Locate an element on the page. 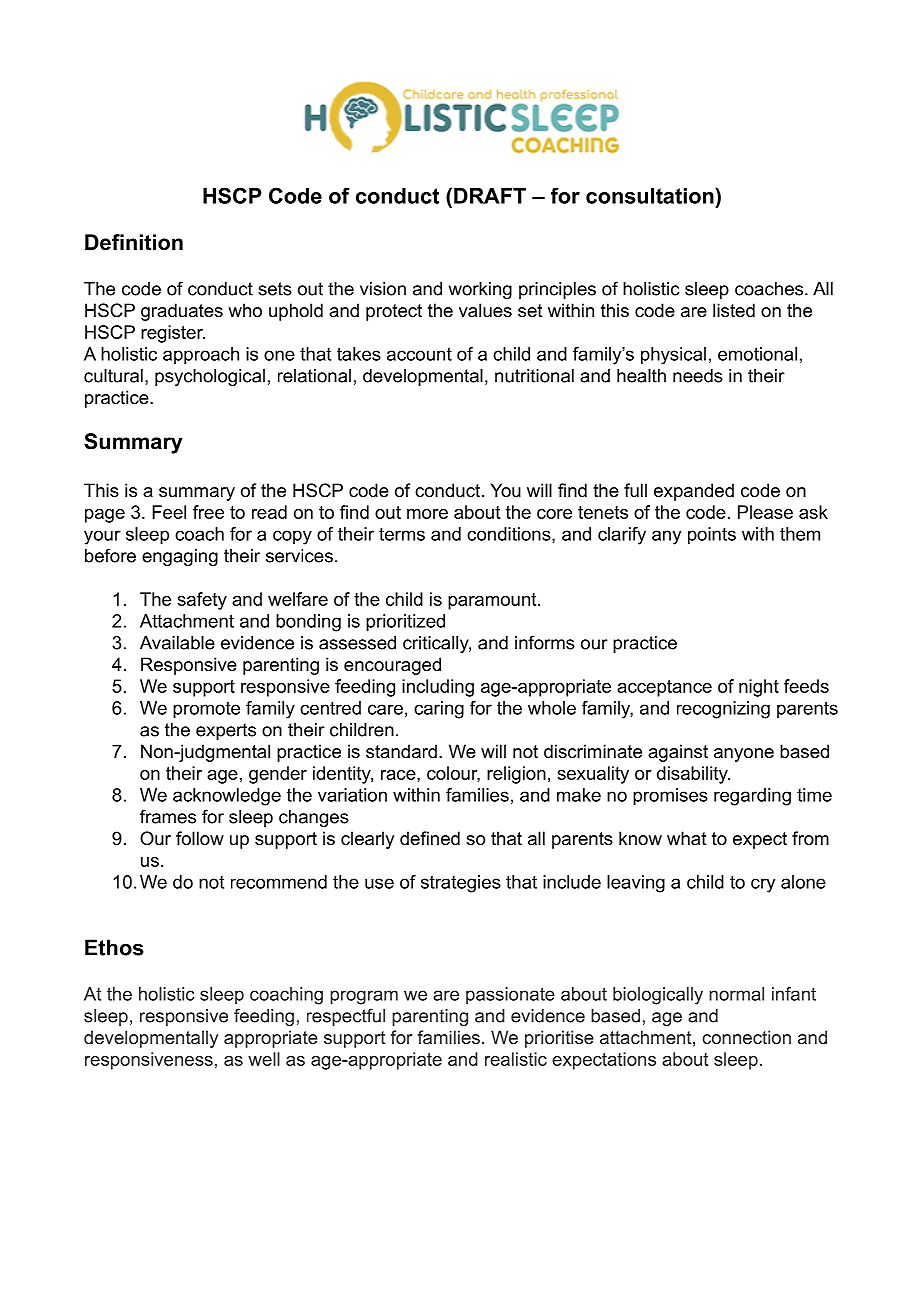  Definition is located at coordinates (134, 242).
